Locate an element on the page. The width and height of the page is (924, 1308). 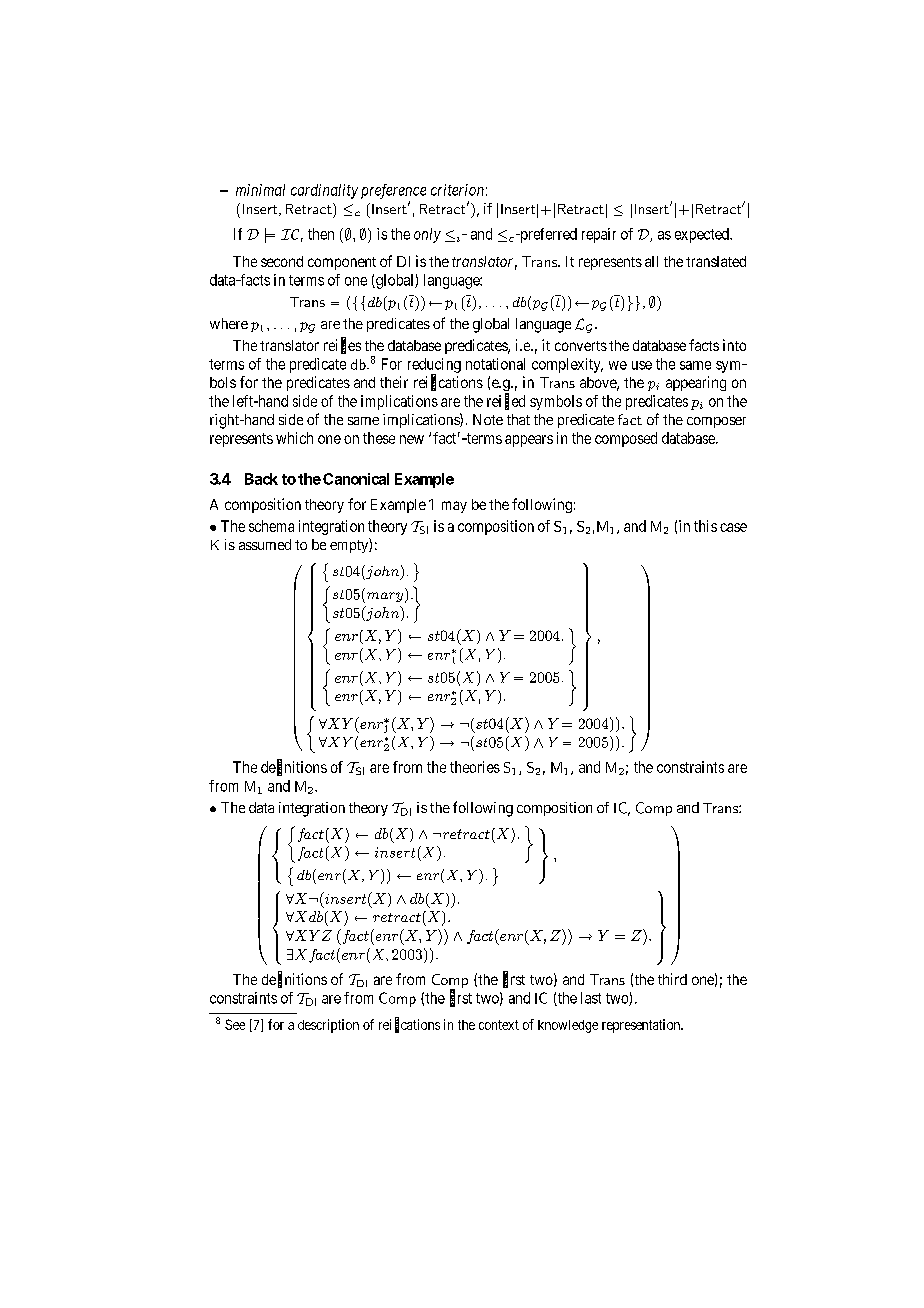
criterion is located at coordinates (457, 190).
